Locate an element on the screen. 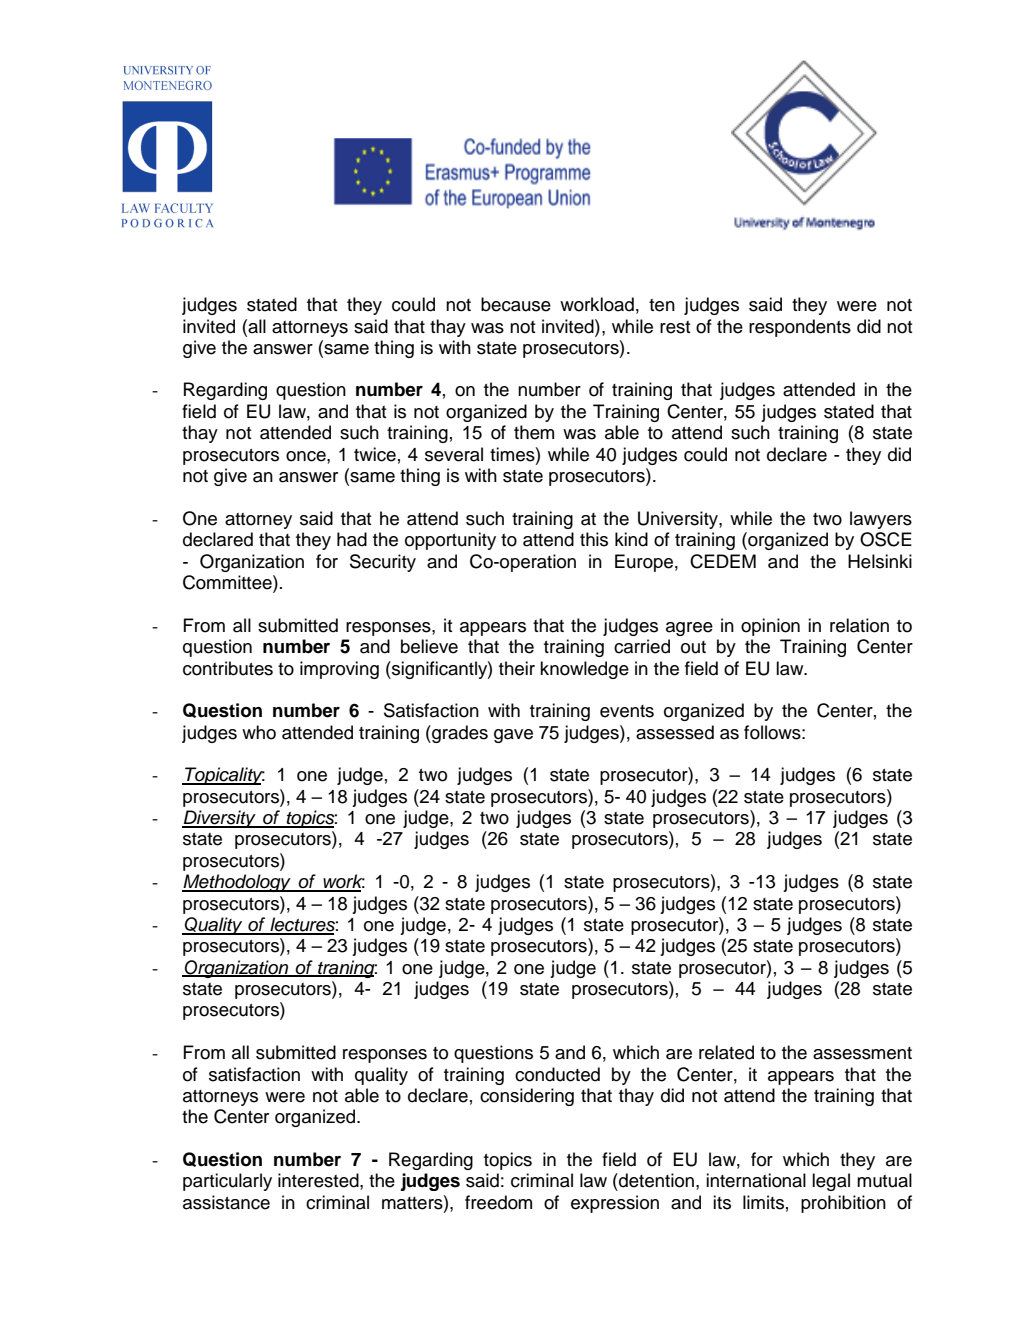 The image size is (1034, 1338). because is located at coordinates (516, 304).
